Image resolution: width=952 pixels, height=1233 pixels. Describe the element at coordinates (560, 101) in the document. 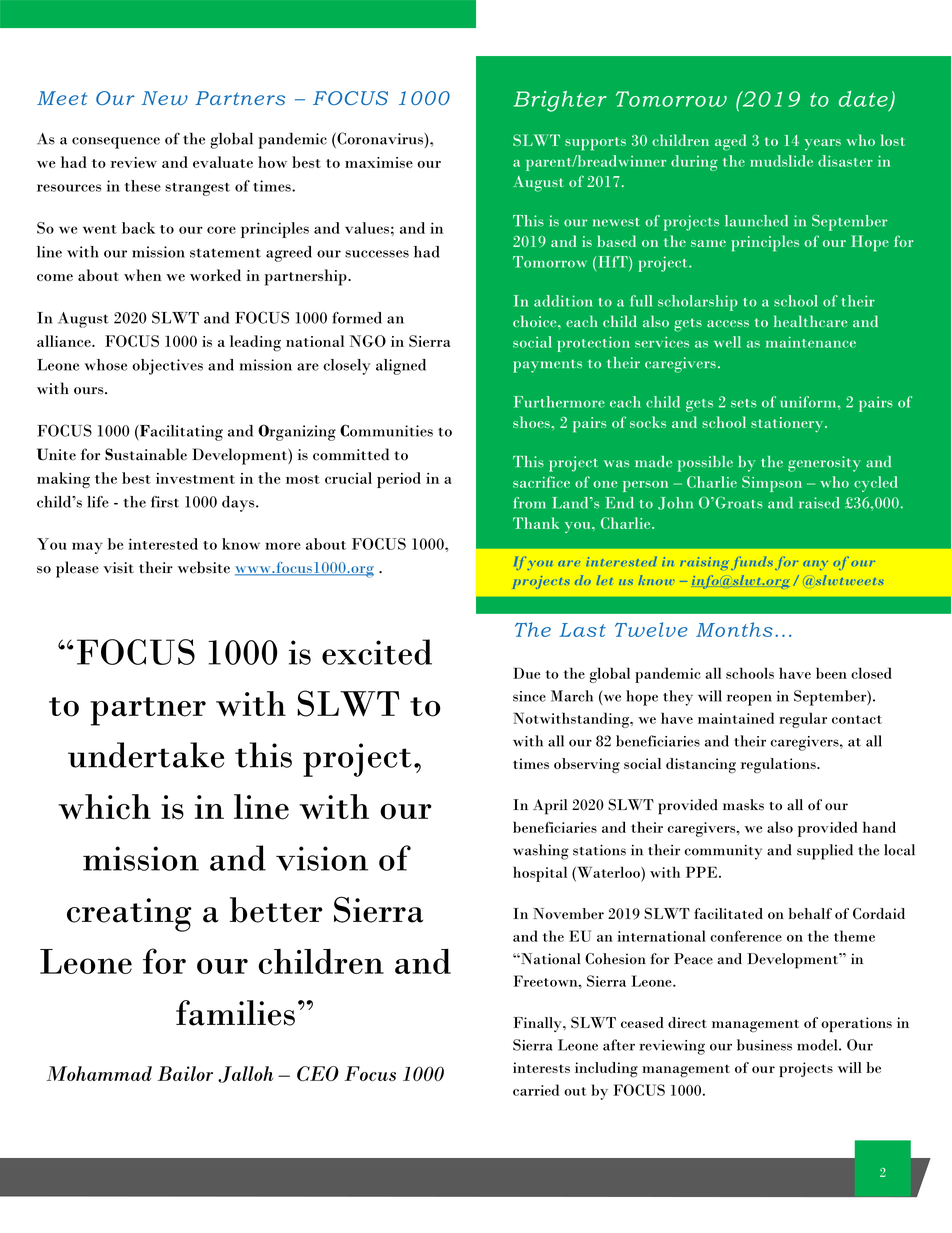

I see `Brighter` at that location.
